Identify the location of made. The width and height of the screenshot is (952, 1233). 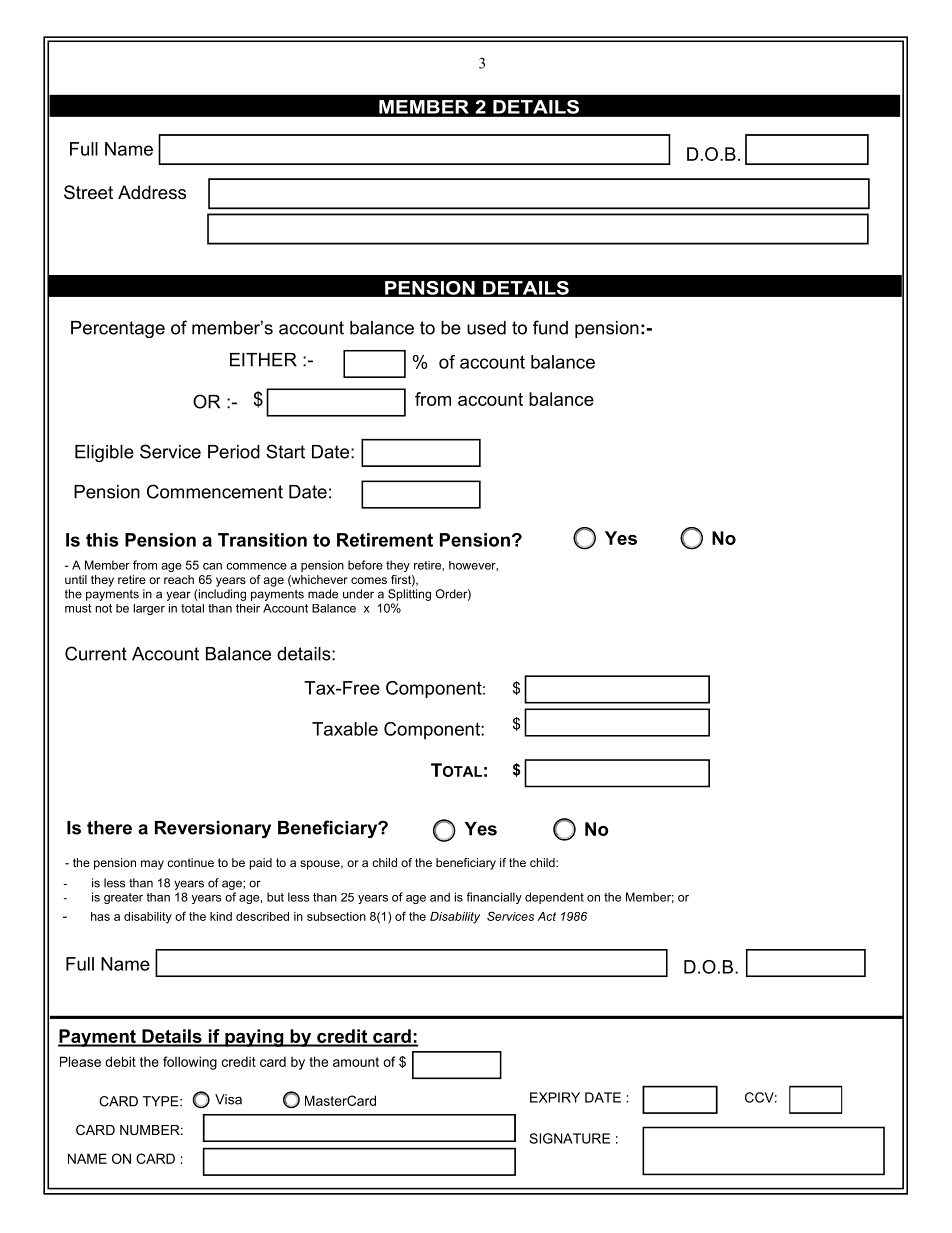
(323, 594).
